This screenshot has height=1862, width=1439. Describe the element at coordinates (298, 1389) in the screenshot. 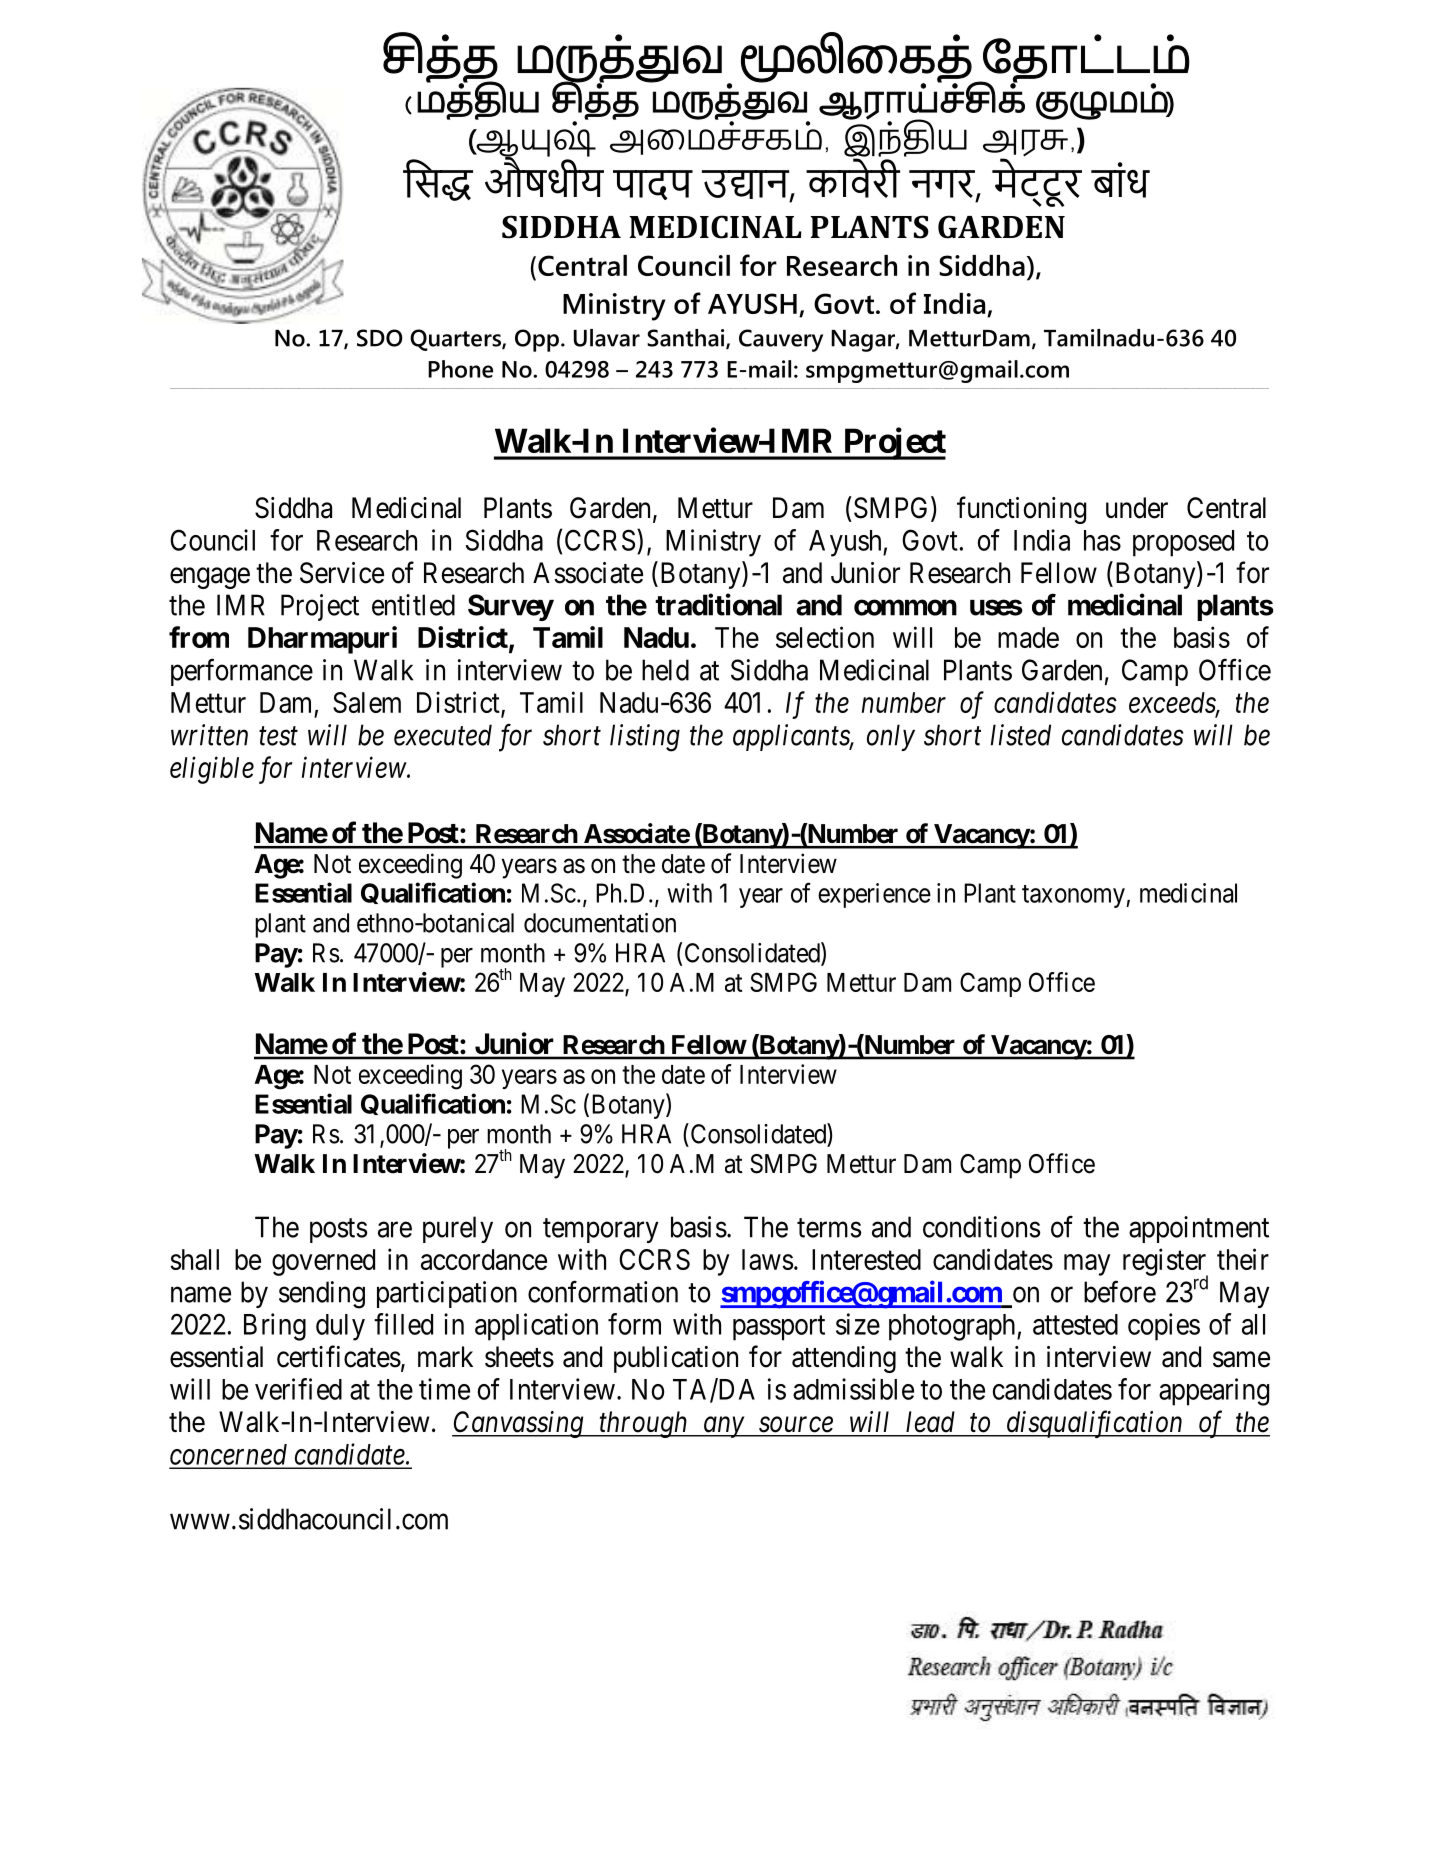

I see `verified` at that location.
